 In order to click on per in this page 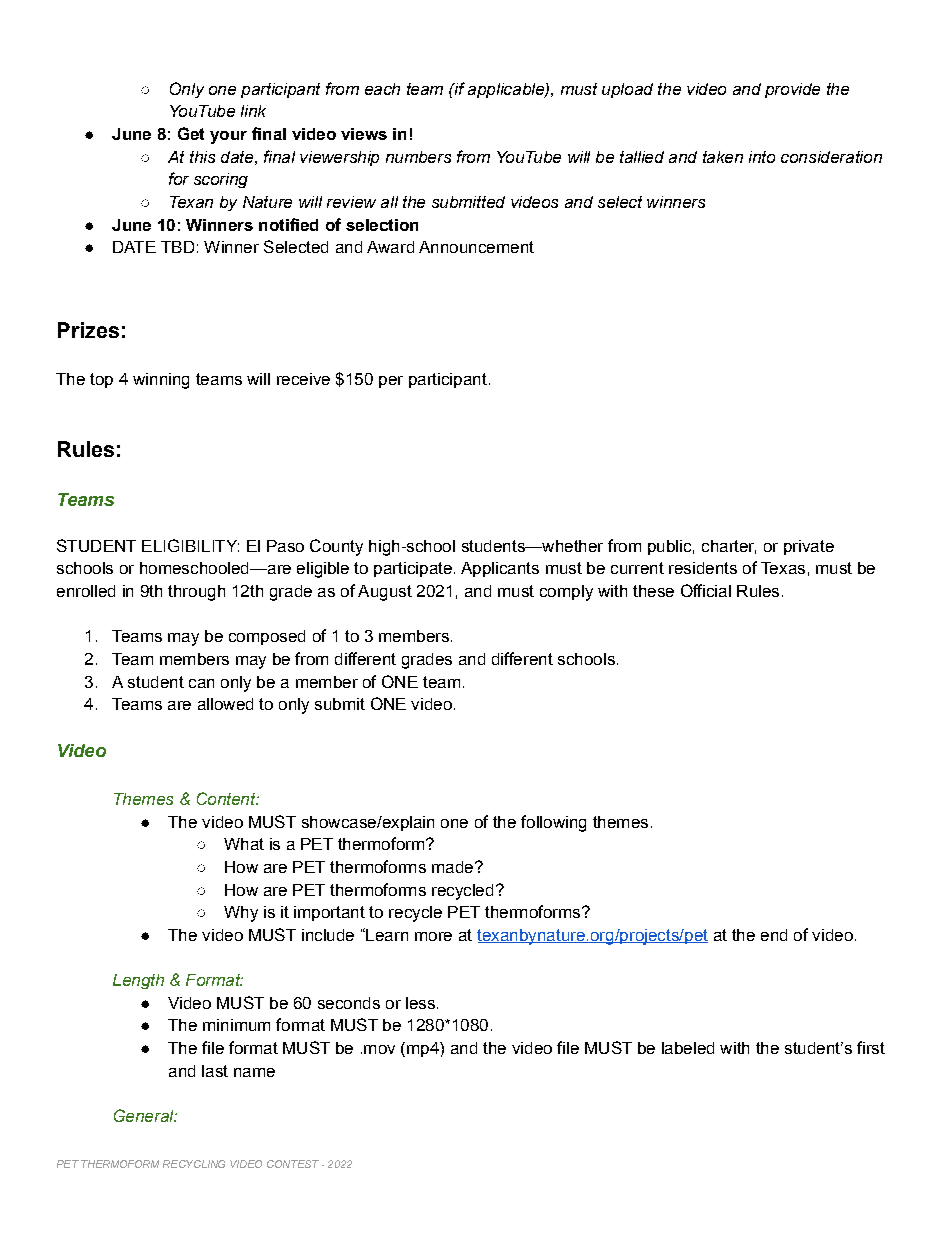, I will do `click(391, 382)`.
